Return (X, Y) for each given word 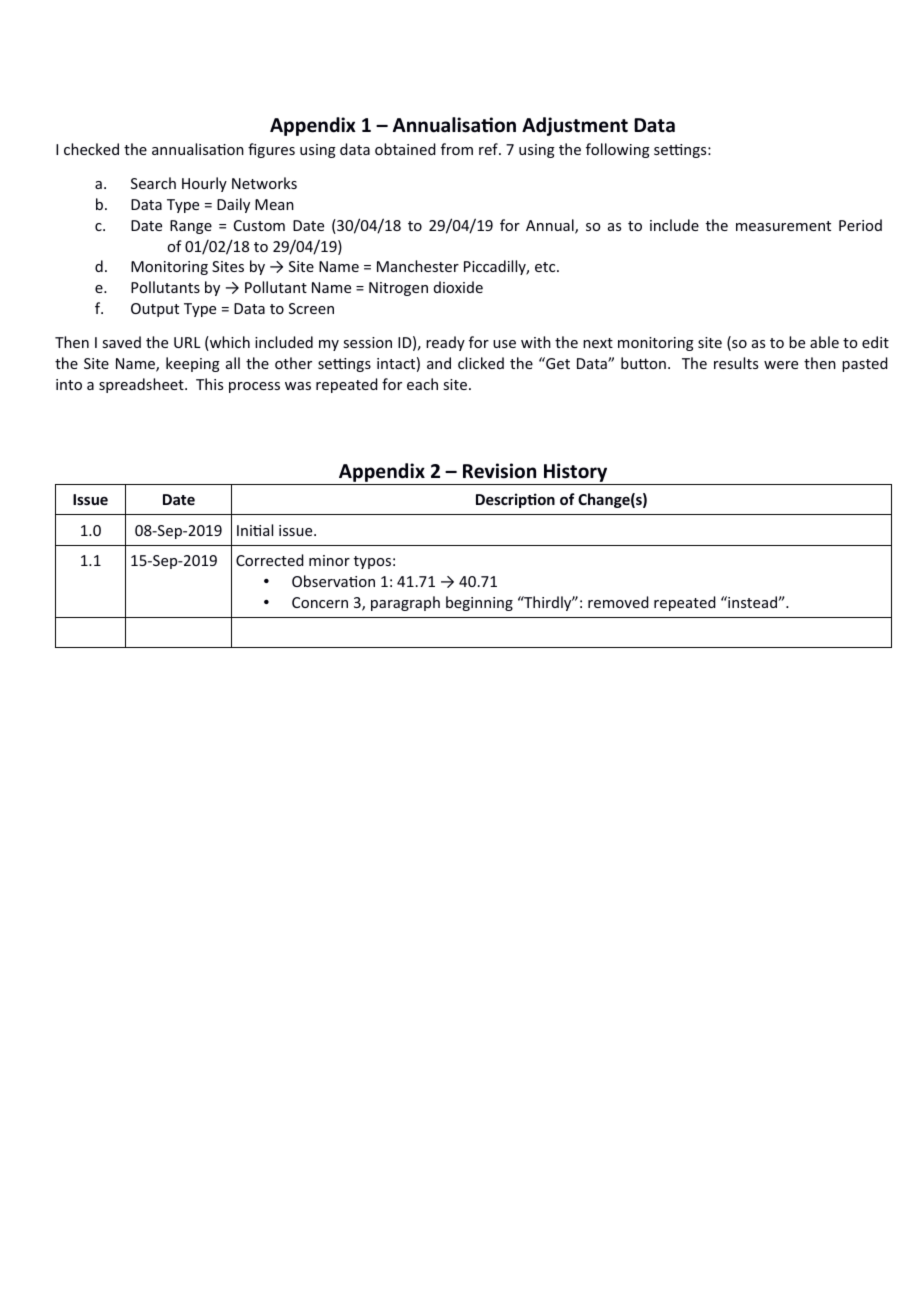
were (781, 365)
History (576, 474)
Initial (255, 530)
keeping (193, 364)
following (618, 150)
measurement (783, 226)
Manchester (418, 266)
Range (191, 227)
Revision (499, 471)
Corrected (270, 560)
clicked (481, 363)
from (457, 149)
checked (91, 149)
